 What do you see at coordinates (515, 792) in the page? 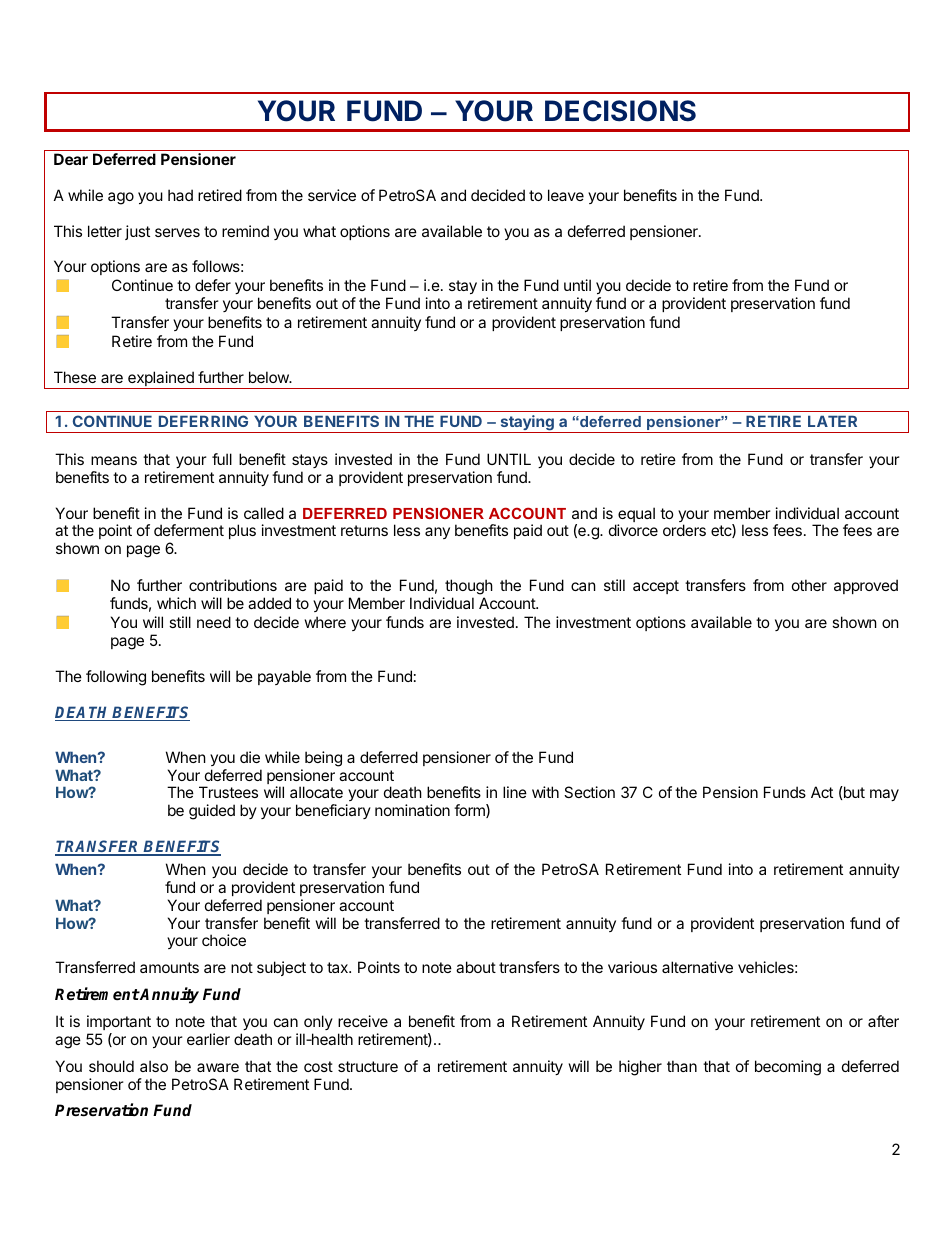
I see `line` at bounding box center [515, 792].
